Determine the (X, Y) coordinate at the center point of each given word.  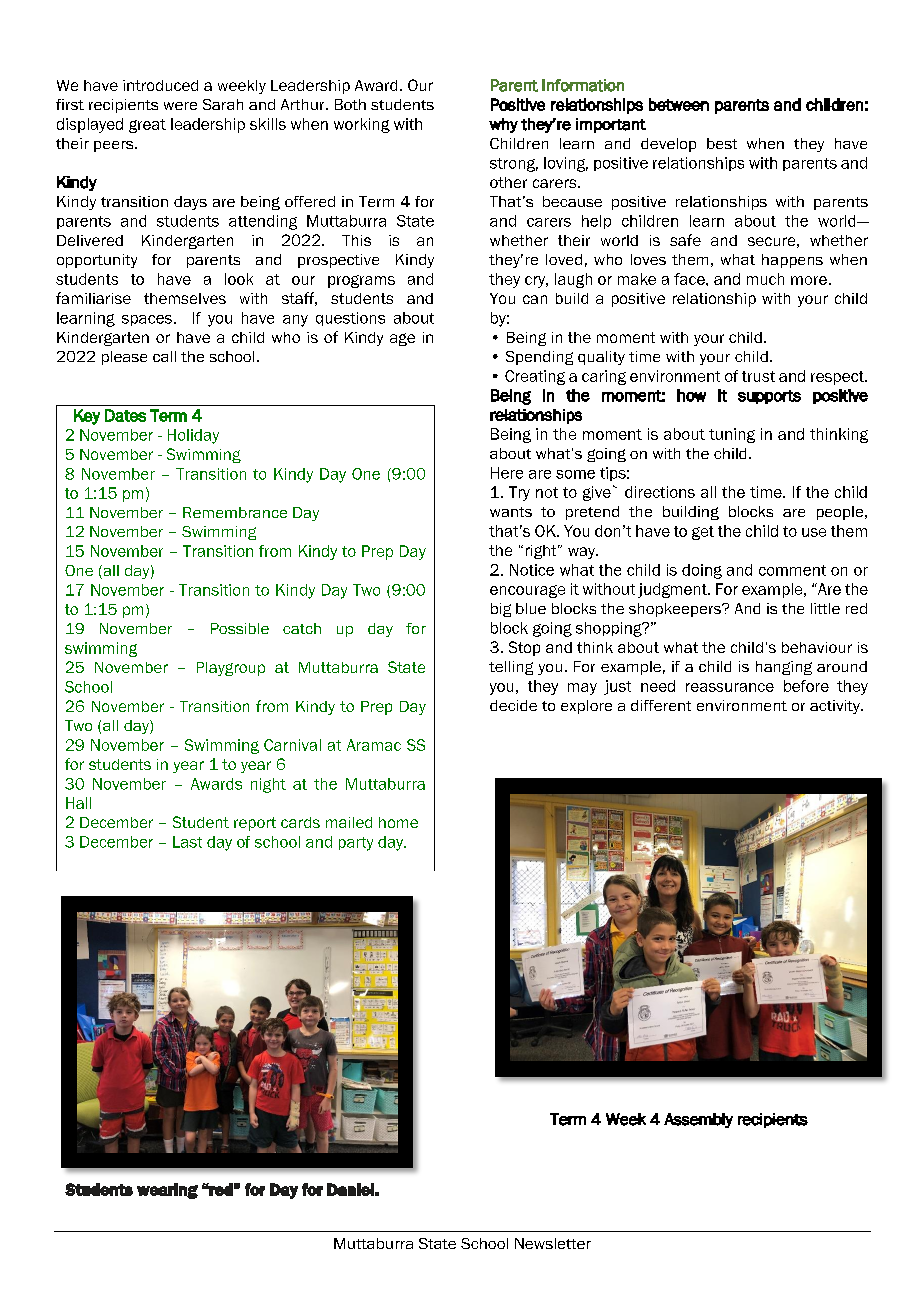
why (503, 125)
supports (769, 397)
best (722, 143)
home (398, 822)
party (356, 844)
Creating (535, 377)
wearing (167, 1191)
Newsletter (553, 1243)
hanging (784, 668)
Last (187, 842)
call (164, 356)
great (147, 126)
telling (511, 668)
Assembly (698, 1120)
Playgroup (231, 669)
